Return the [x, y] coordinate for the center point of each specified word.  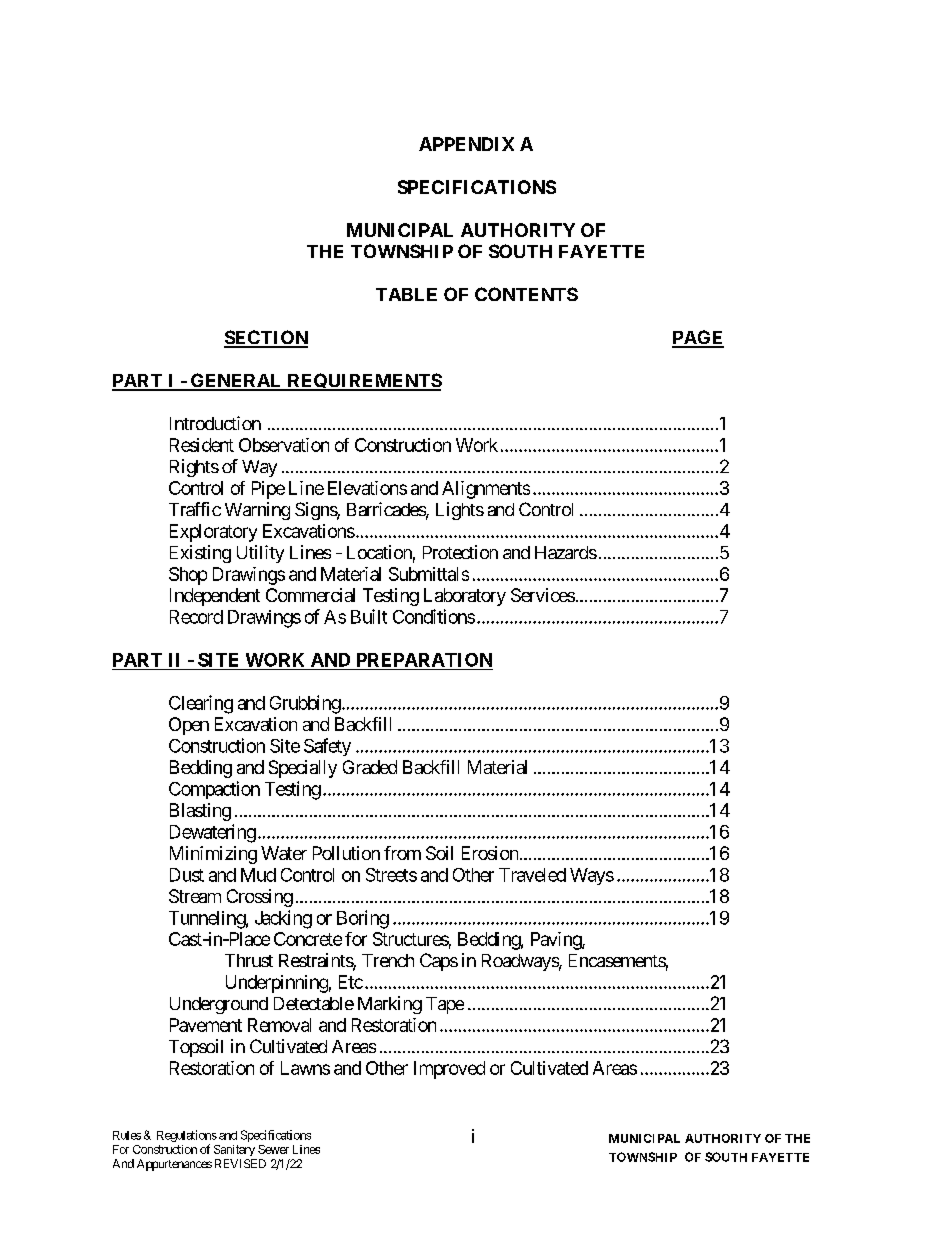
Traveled [532, 875]
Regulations [187, 1137]
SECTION [266, 338]
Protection [460, 552]
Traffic [195, 509]
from [402, 853]
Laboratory [465, 597]
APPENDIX [466, 144]
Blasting [200, 812]
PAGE [698, 338]
